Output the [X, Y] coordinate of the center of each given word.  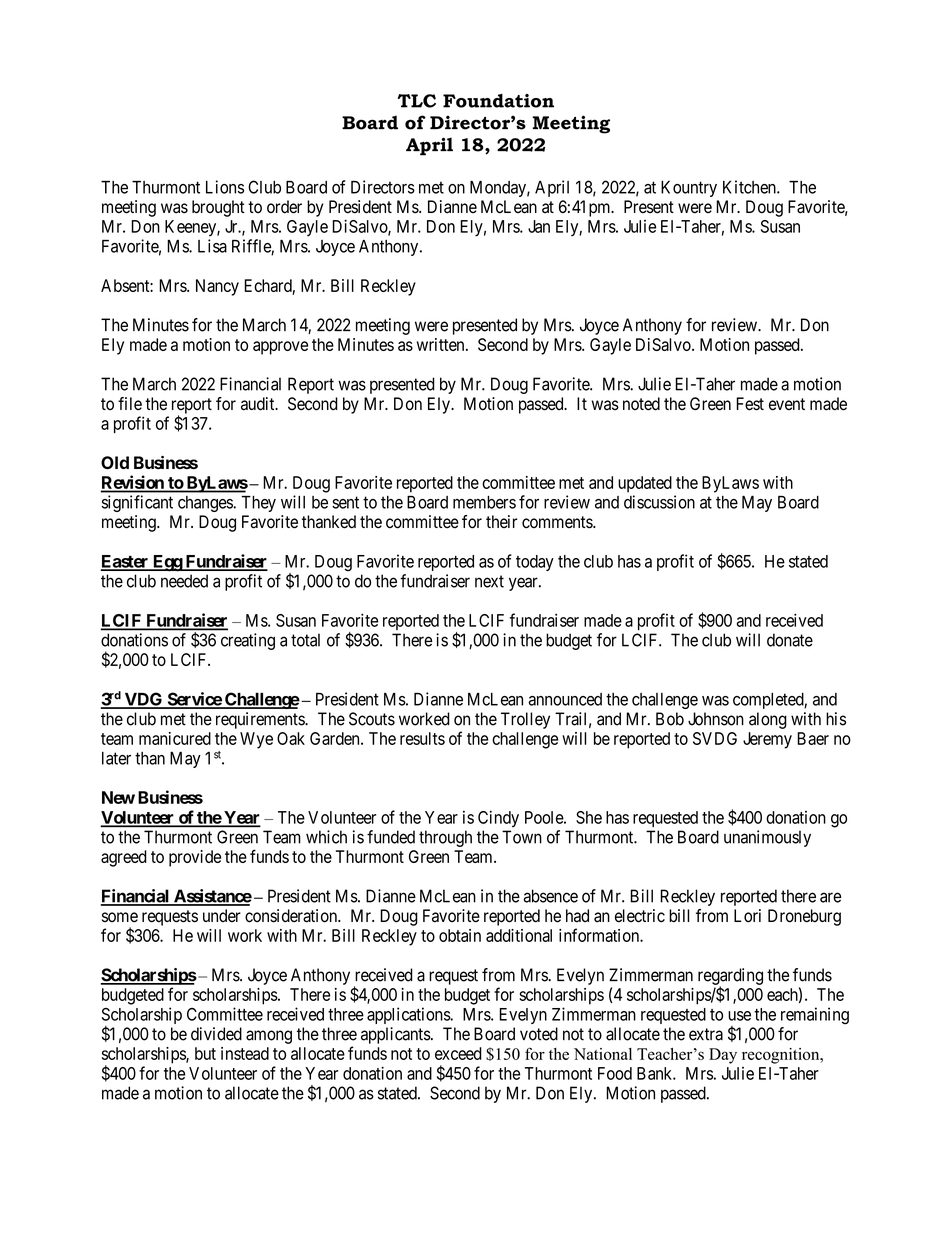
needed [184, 581]
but [205, 1053]
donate [790, 640]
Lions [225, 187]
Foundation [498, 101]
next [489, 581]
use [739, 1016]
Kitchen [750, 187]
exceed [458, 1053]
